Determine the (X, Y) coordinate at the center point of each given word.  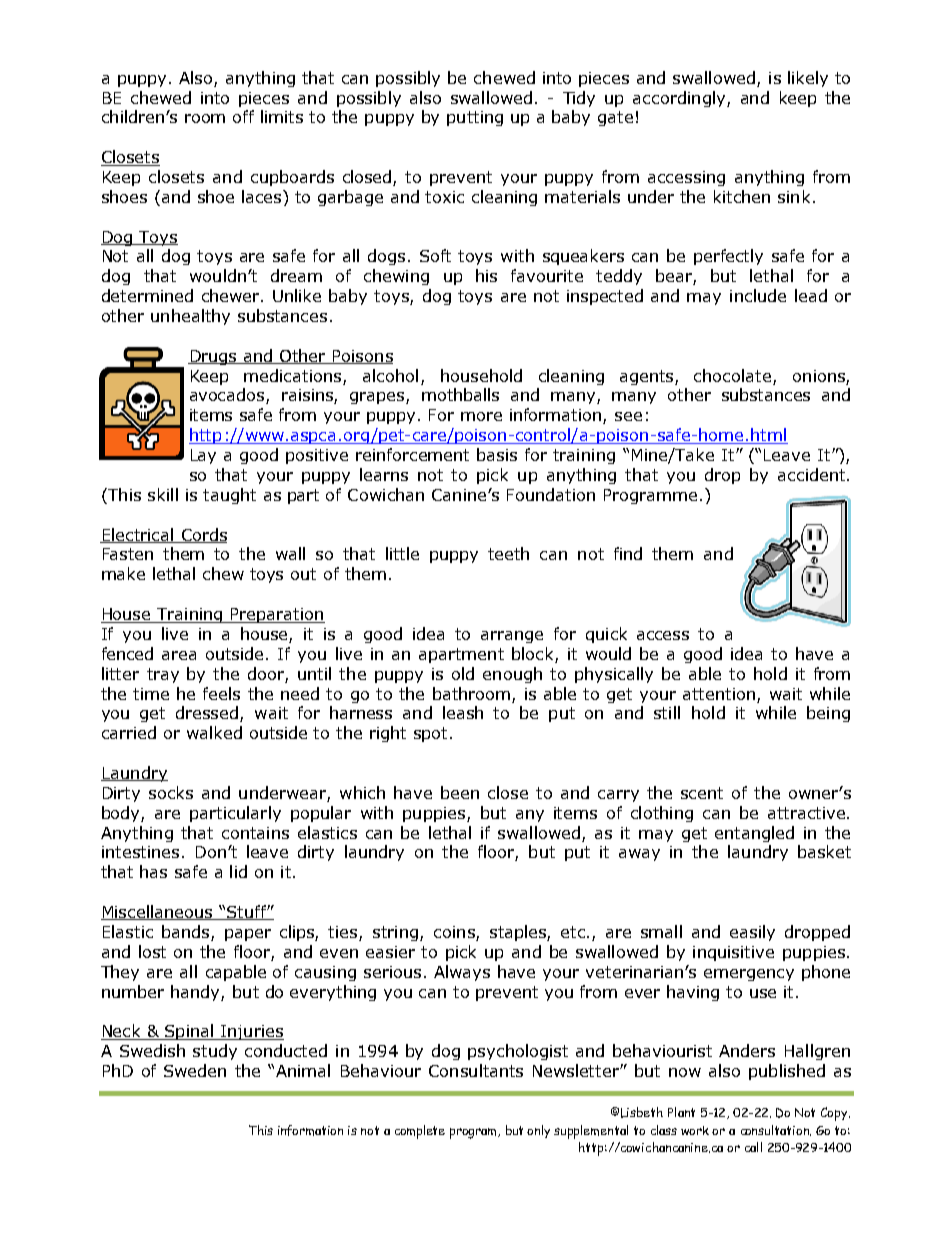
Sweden (195, 1070)
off (243, 116)
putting (475, 118)
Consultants (476, 1070)
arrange (512, 637)
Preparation (277, 615)
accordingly (680, 99)
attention (719, 694)
